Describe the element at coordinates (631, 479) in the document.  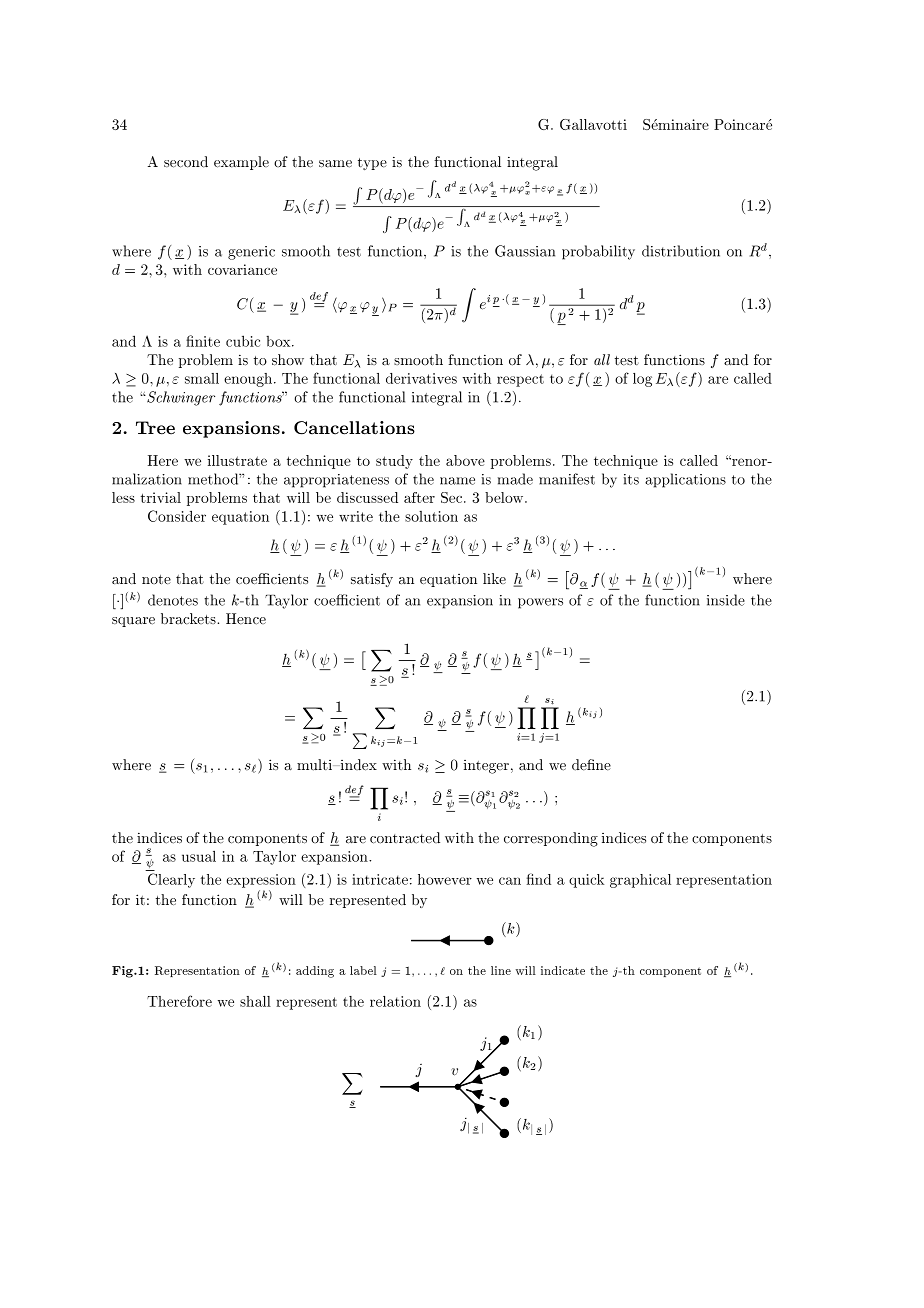
I see `its` at that location.
